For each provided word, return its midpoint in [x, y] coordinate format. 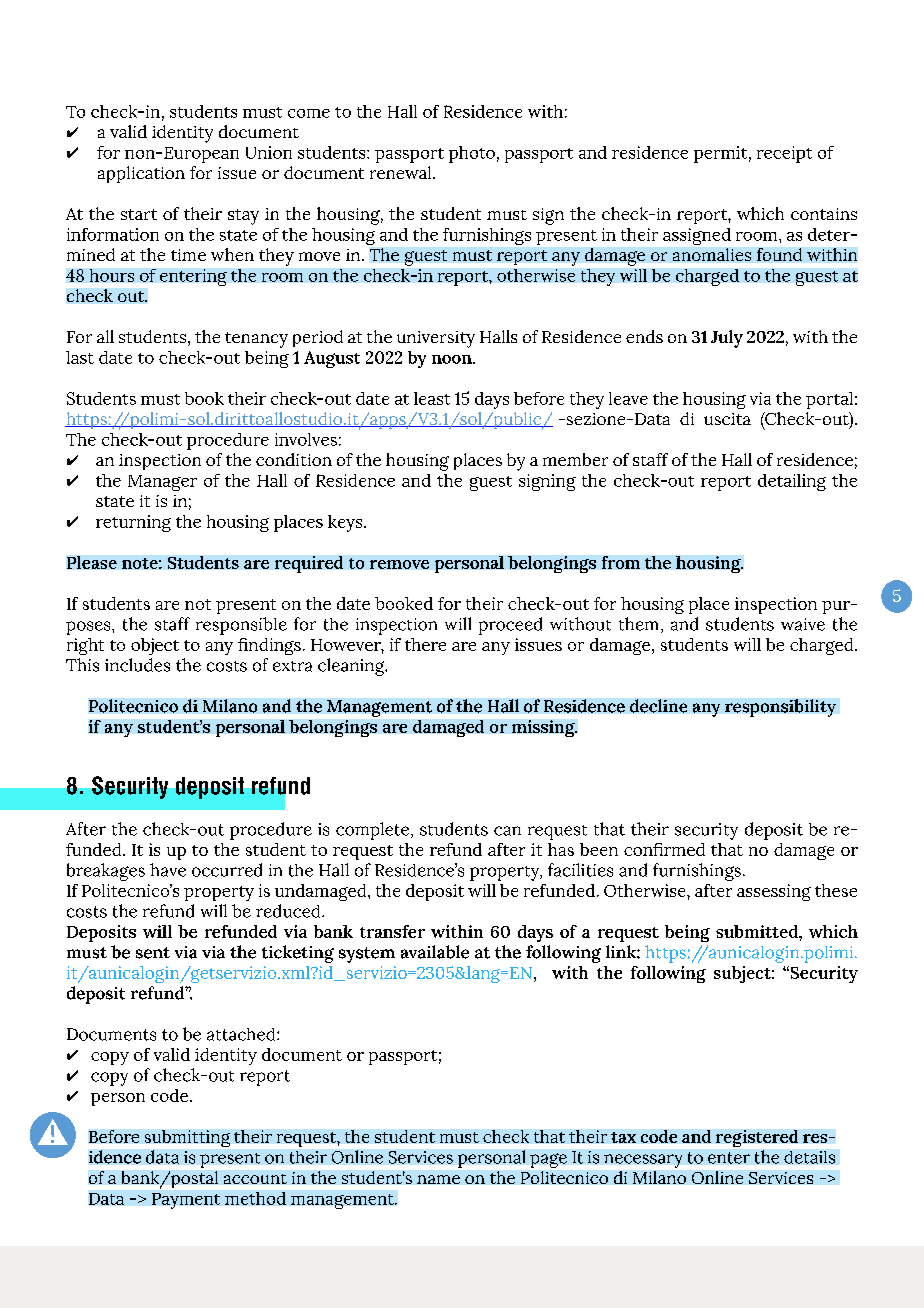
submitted [758, 931]
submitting [187, 1138]
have [168, 870]
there [425, 644]
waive [803, 624]
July [727, 339]
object [155, 646]
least [432, 398]
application [141, 174]
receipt [784, 154]
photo [472, 154]
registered [757, 1138]
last [80, 357]
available [435, 952]
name [438, 1179]
